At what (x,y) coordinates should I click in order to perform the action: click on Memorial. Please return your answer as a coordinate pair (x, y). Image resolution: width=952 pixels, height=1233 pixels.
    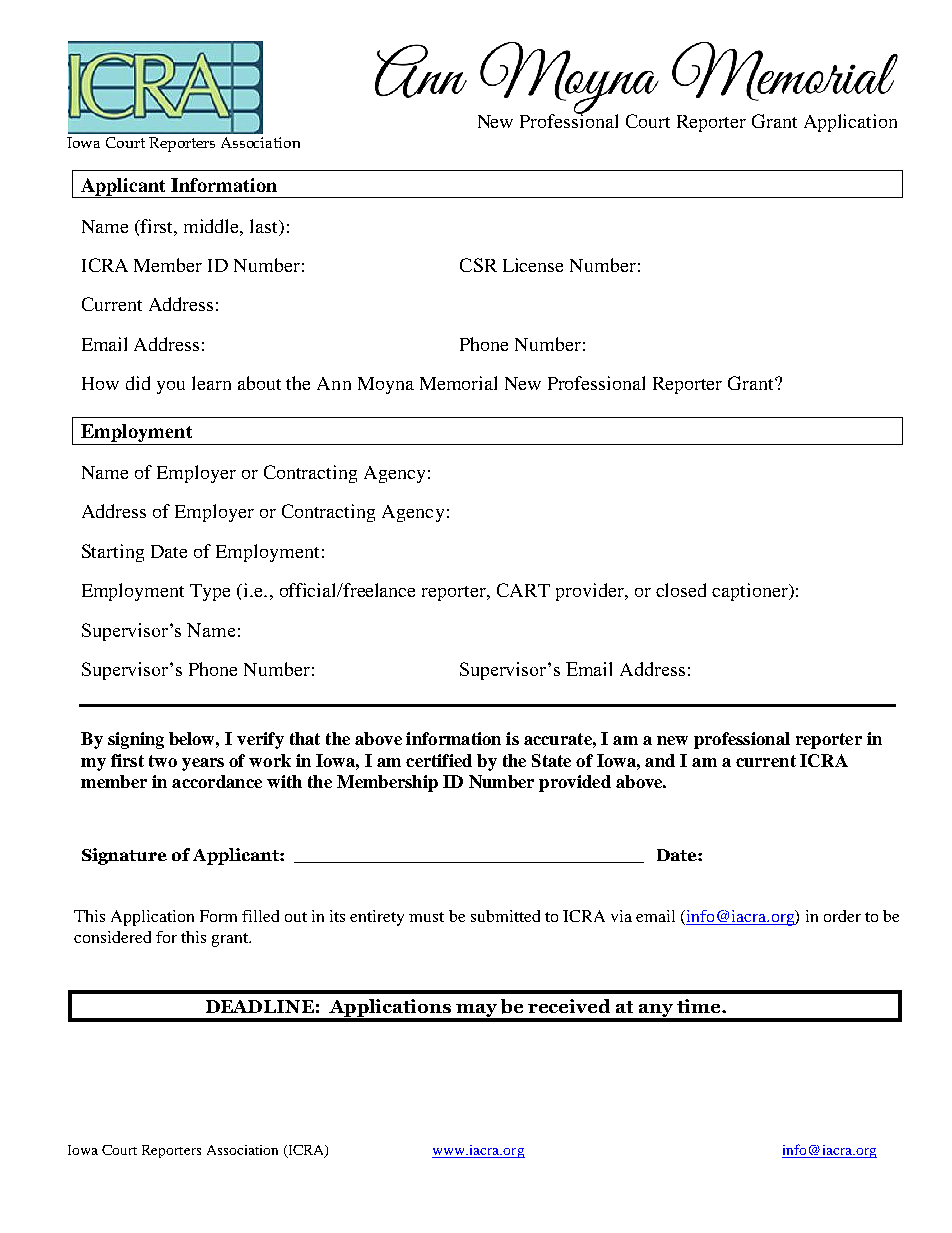
    Looking at the image, I should click on (458, 383).
